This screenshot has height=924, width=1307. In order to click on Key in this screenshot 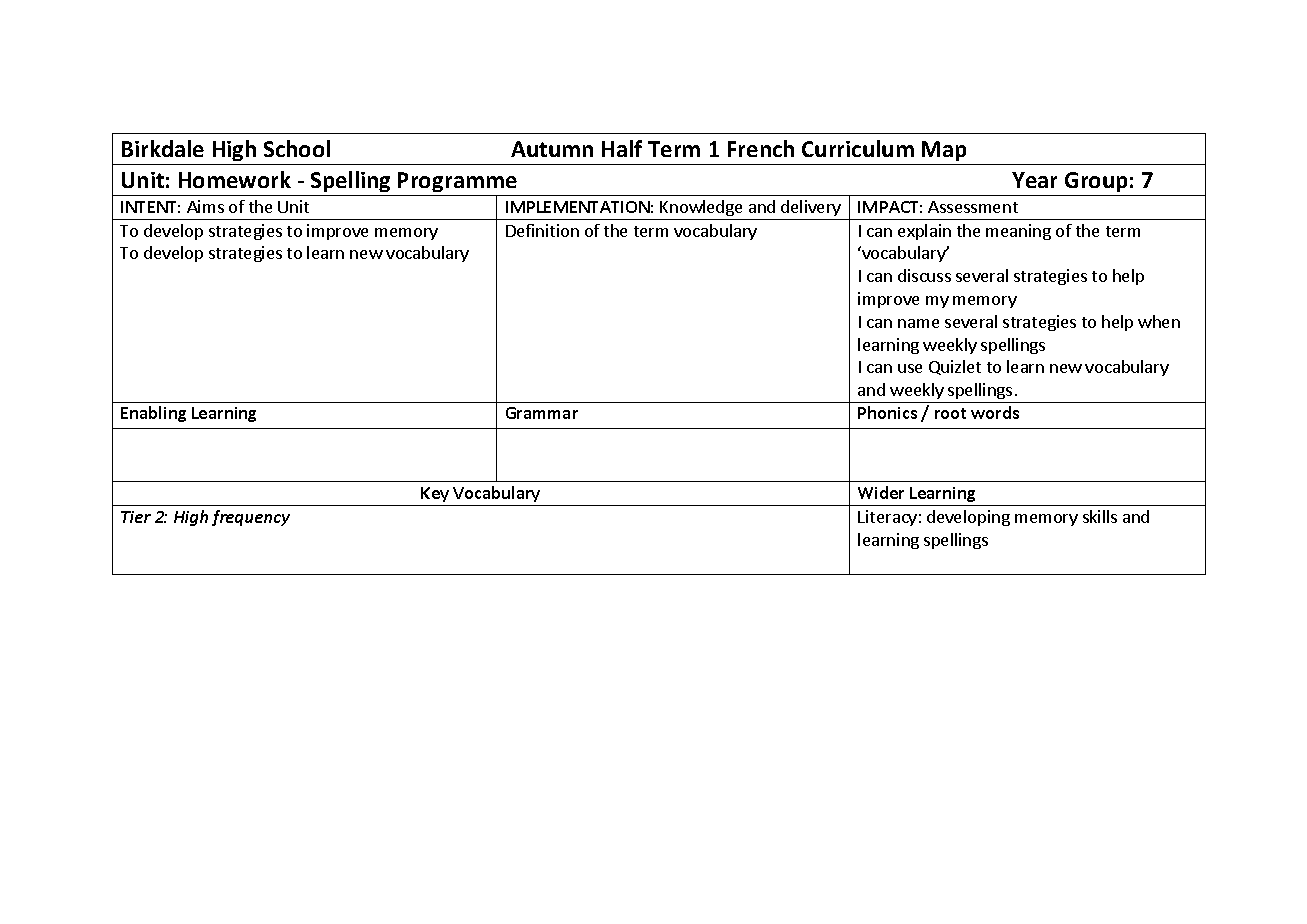, I will do `click(435, 496)`.
